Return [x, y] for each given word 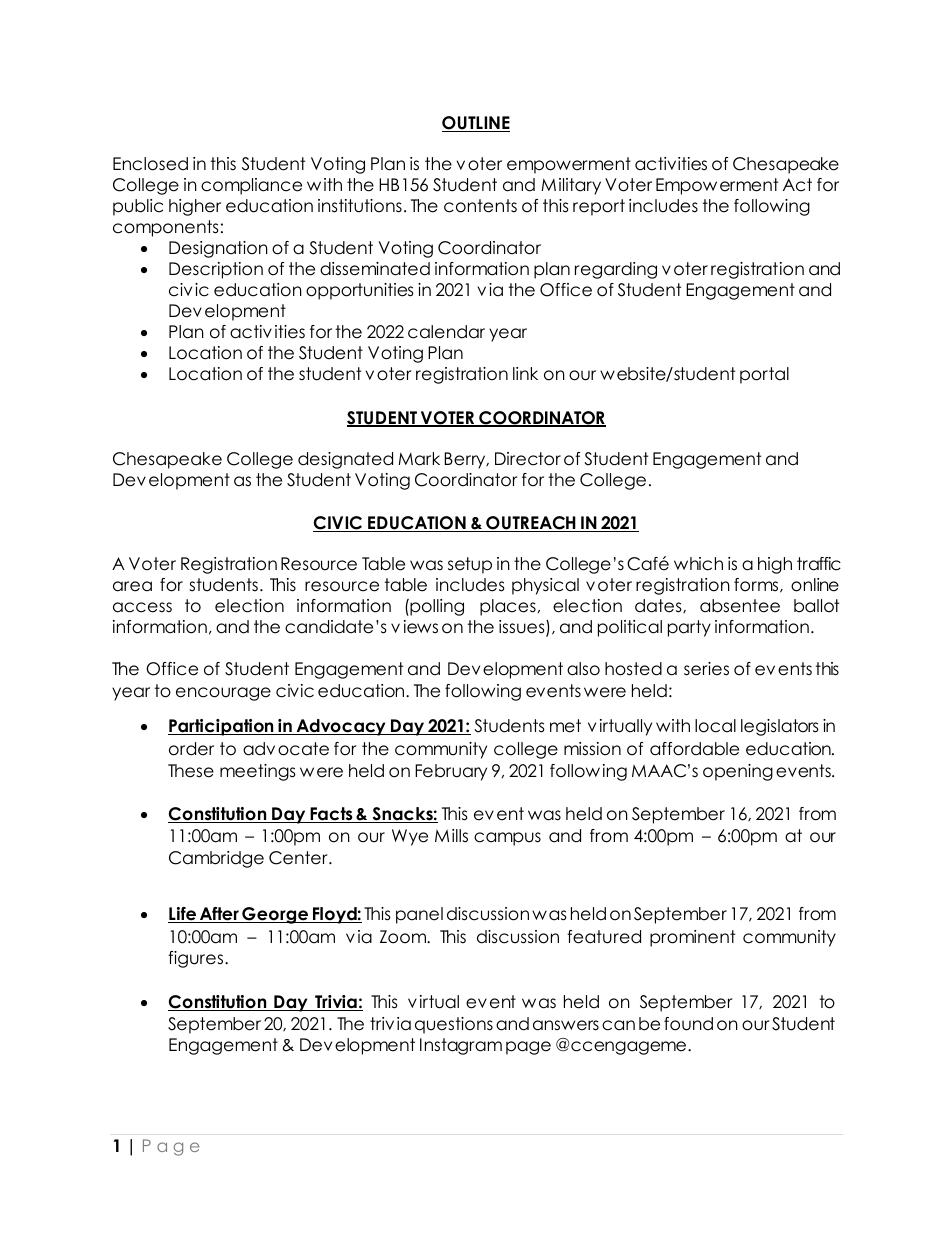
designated [345, 460]
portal [764, 375]
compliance [251, 186]
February [451, 772]
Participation [222, 727]
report [599, 207]
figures [197, 959]
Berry [466, 460]
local [715, 726]
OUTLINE [476, 124]
